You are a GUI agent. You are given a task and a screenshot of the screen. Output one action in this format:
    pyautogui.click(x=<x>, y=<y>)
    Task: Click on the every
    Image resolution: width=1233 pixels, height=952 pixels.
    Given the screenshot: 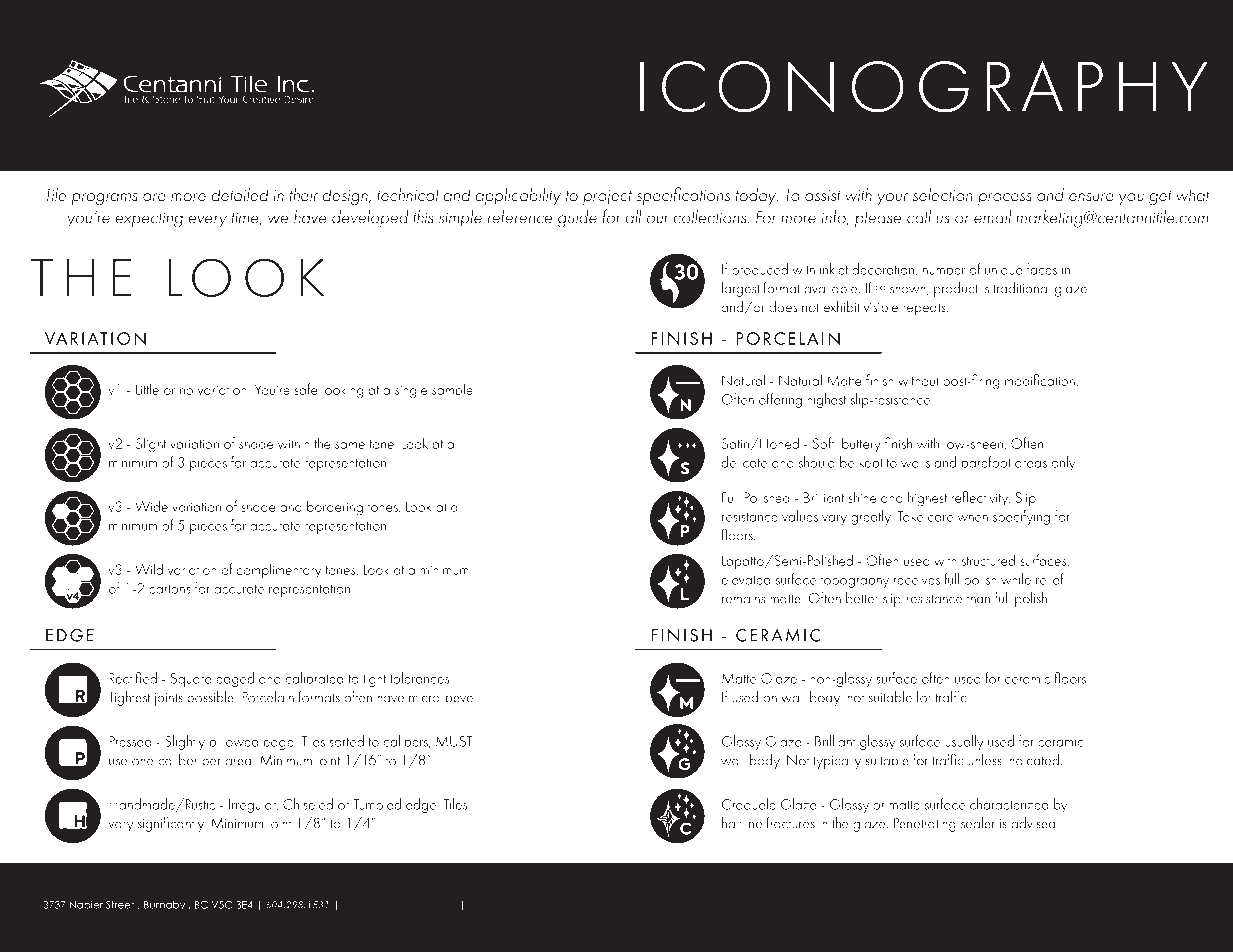 What is the action you would take?
    pyautogui.click(x=208, y=221)
